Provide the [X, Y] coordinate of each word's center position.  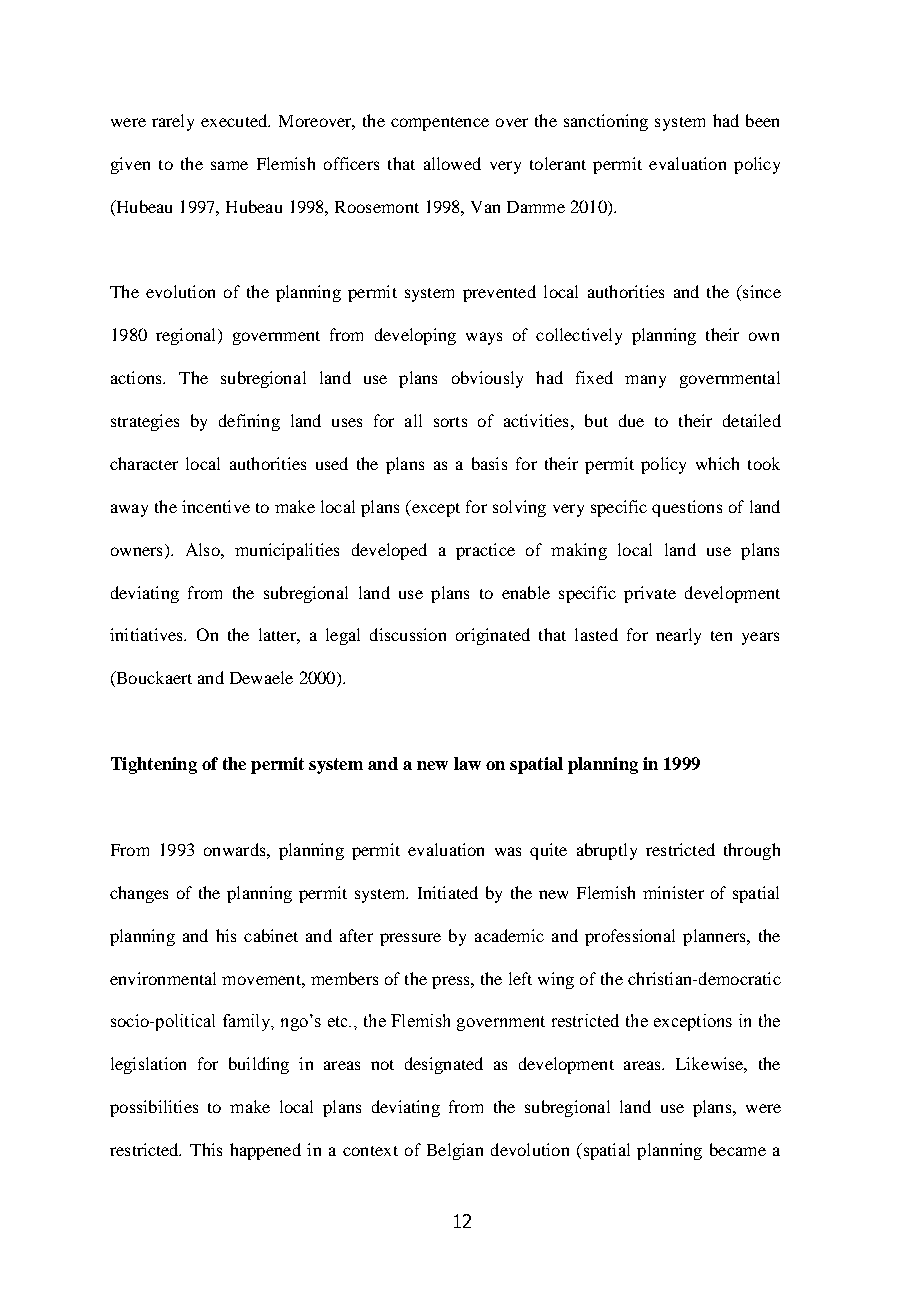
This [206, 1149]
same [229, 165]
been [762, 120]
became [738, 1149]
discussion [408, 634]
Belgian [455, 1151]
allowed [452, 163]
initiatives [147, 634]
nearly [678, 636]
